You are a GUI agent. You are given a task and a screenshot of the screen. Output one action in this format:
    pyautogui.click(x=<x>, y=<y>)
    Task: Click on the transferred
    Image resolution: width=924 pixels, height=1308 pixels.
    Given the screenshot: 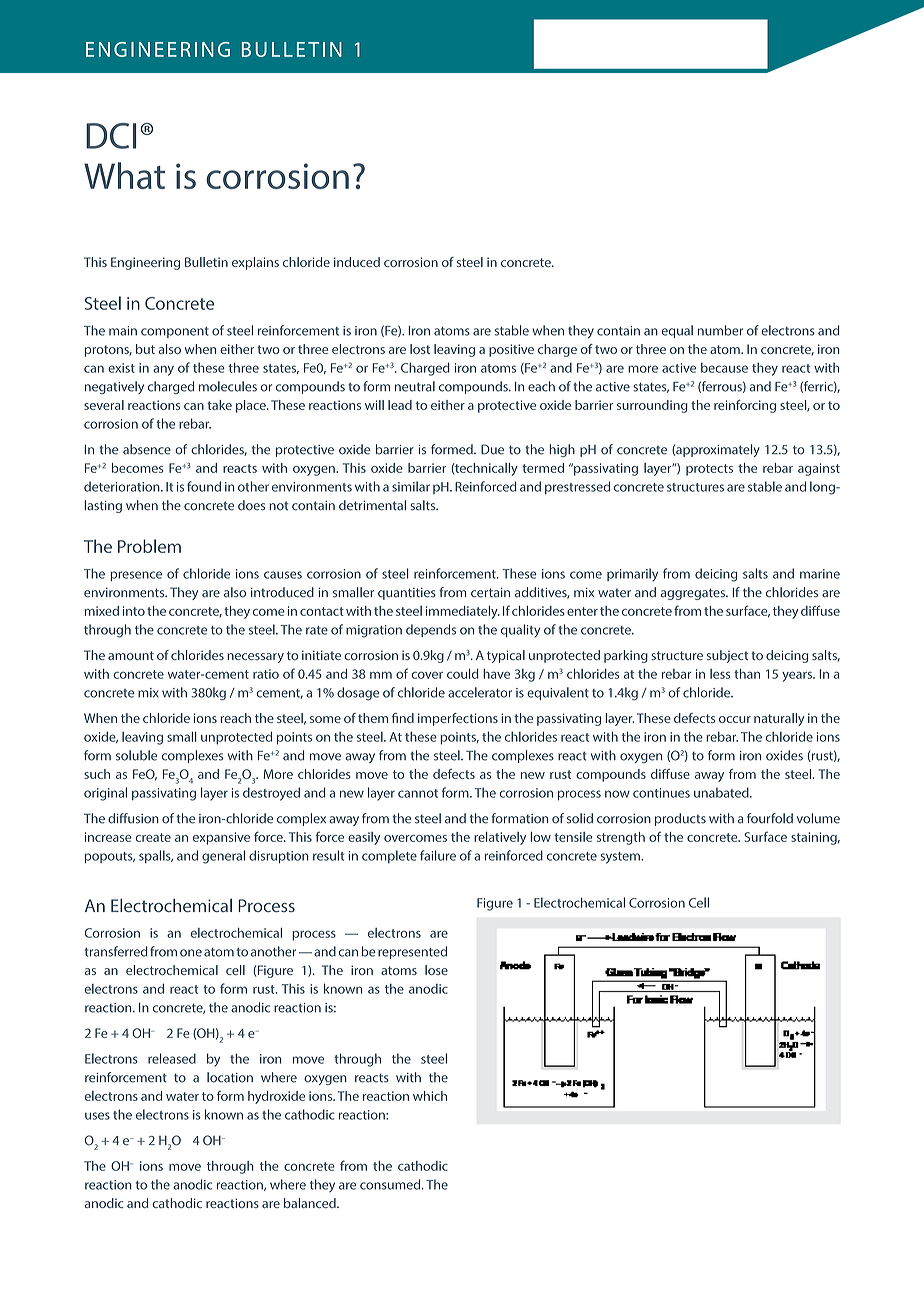 What is the action you would take?
    pyautogui.click(x=116, y=951)
